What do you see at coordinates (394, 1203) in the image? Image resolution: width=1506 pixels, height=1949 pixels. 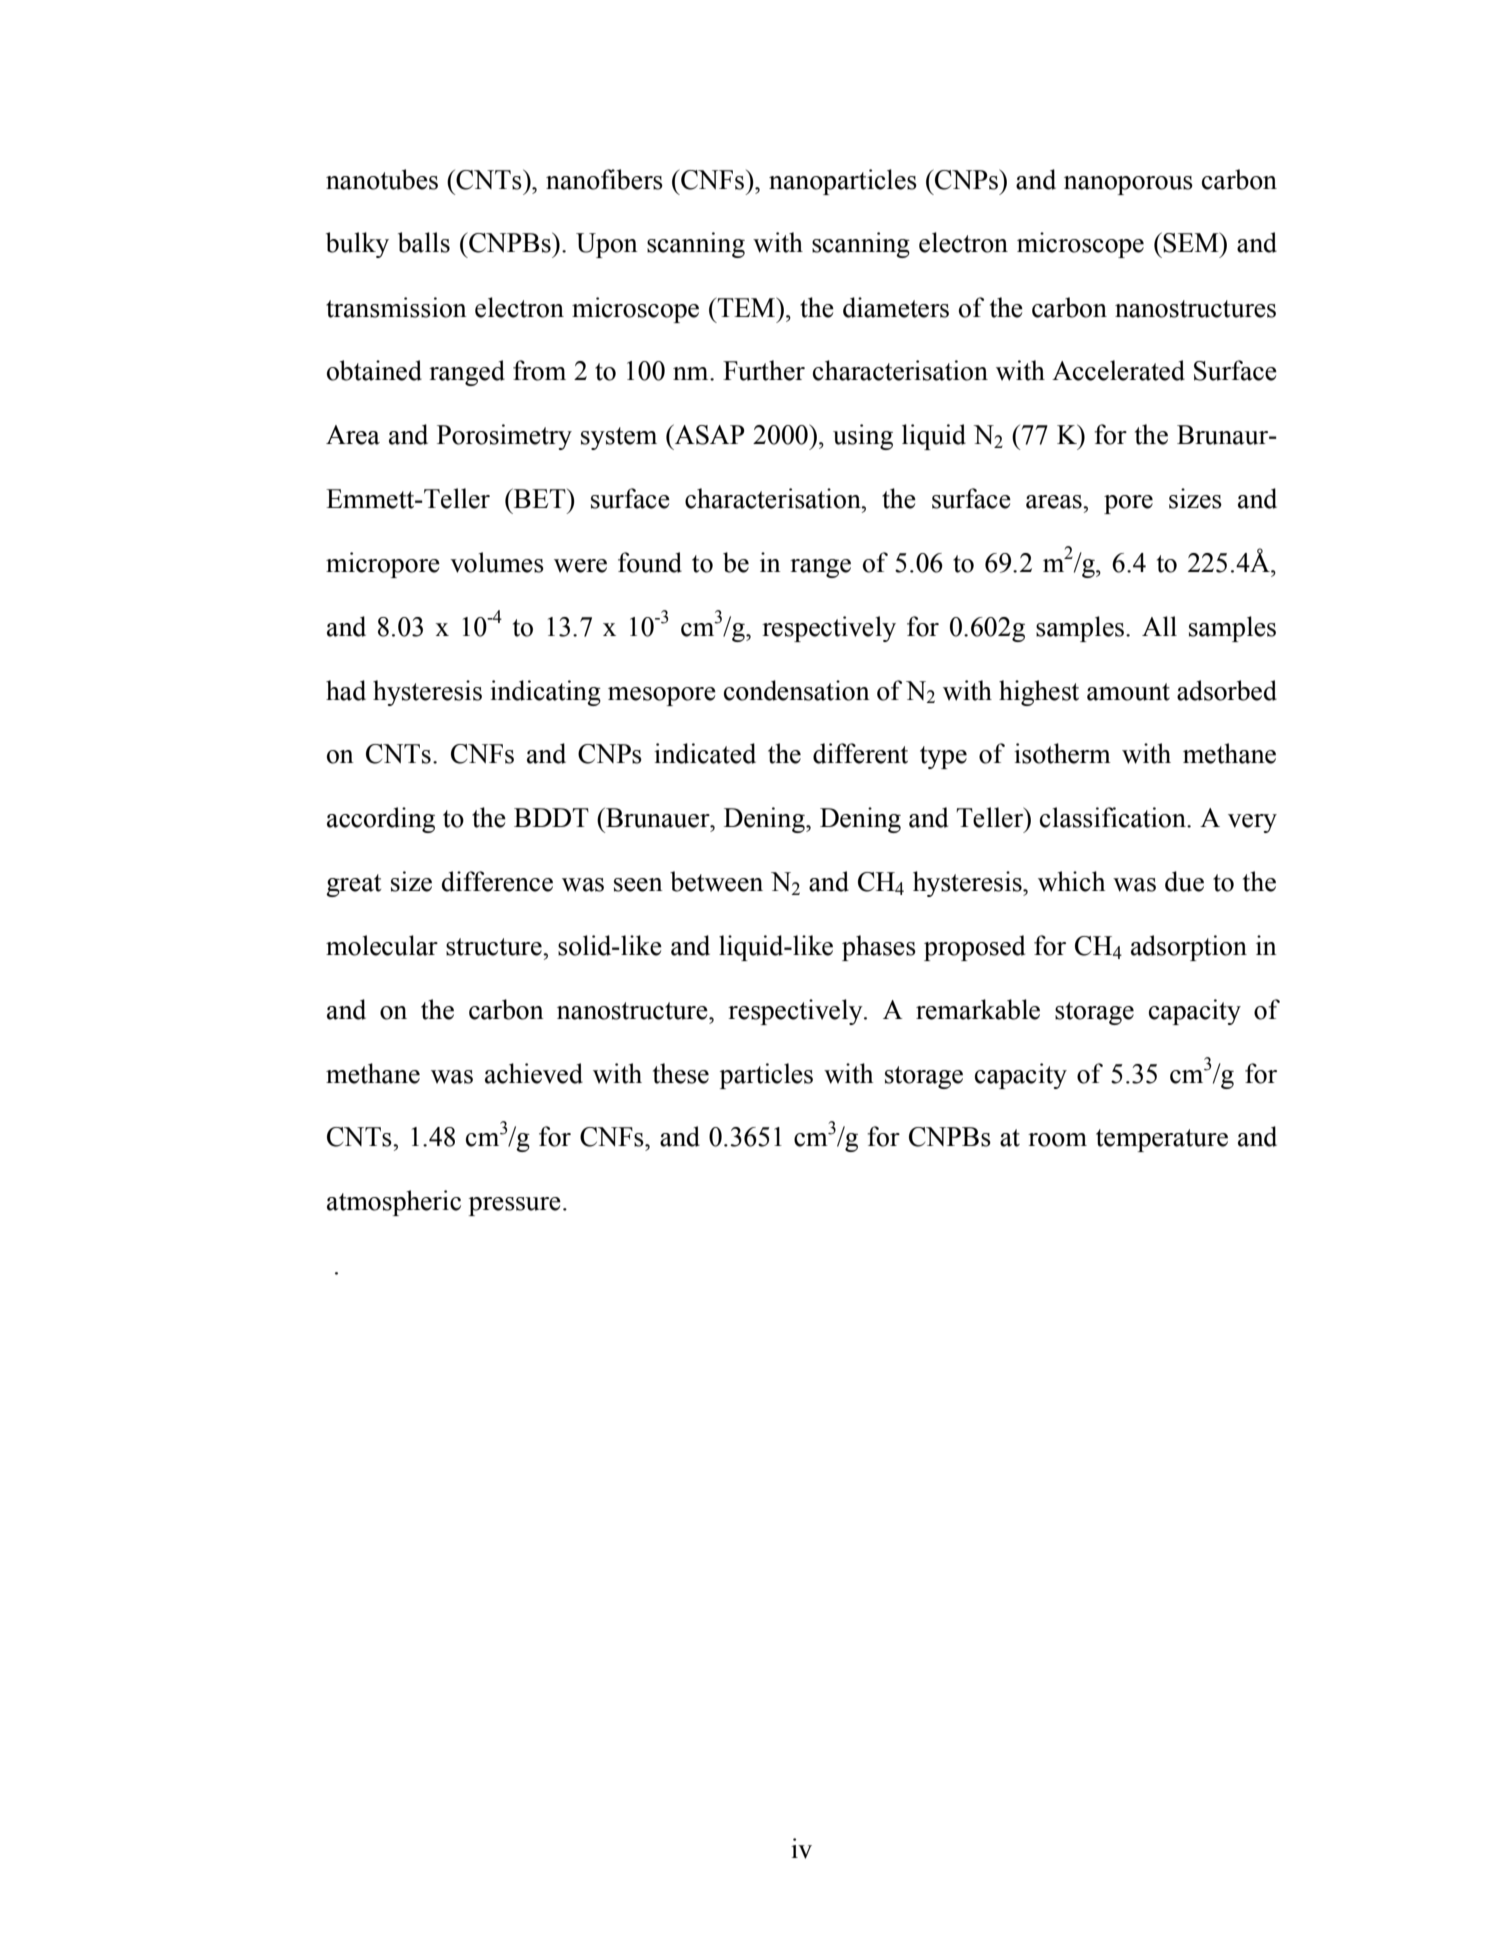 I see `atmospheric` at bounding box center [394, 1203].
